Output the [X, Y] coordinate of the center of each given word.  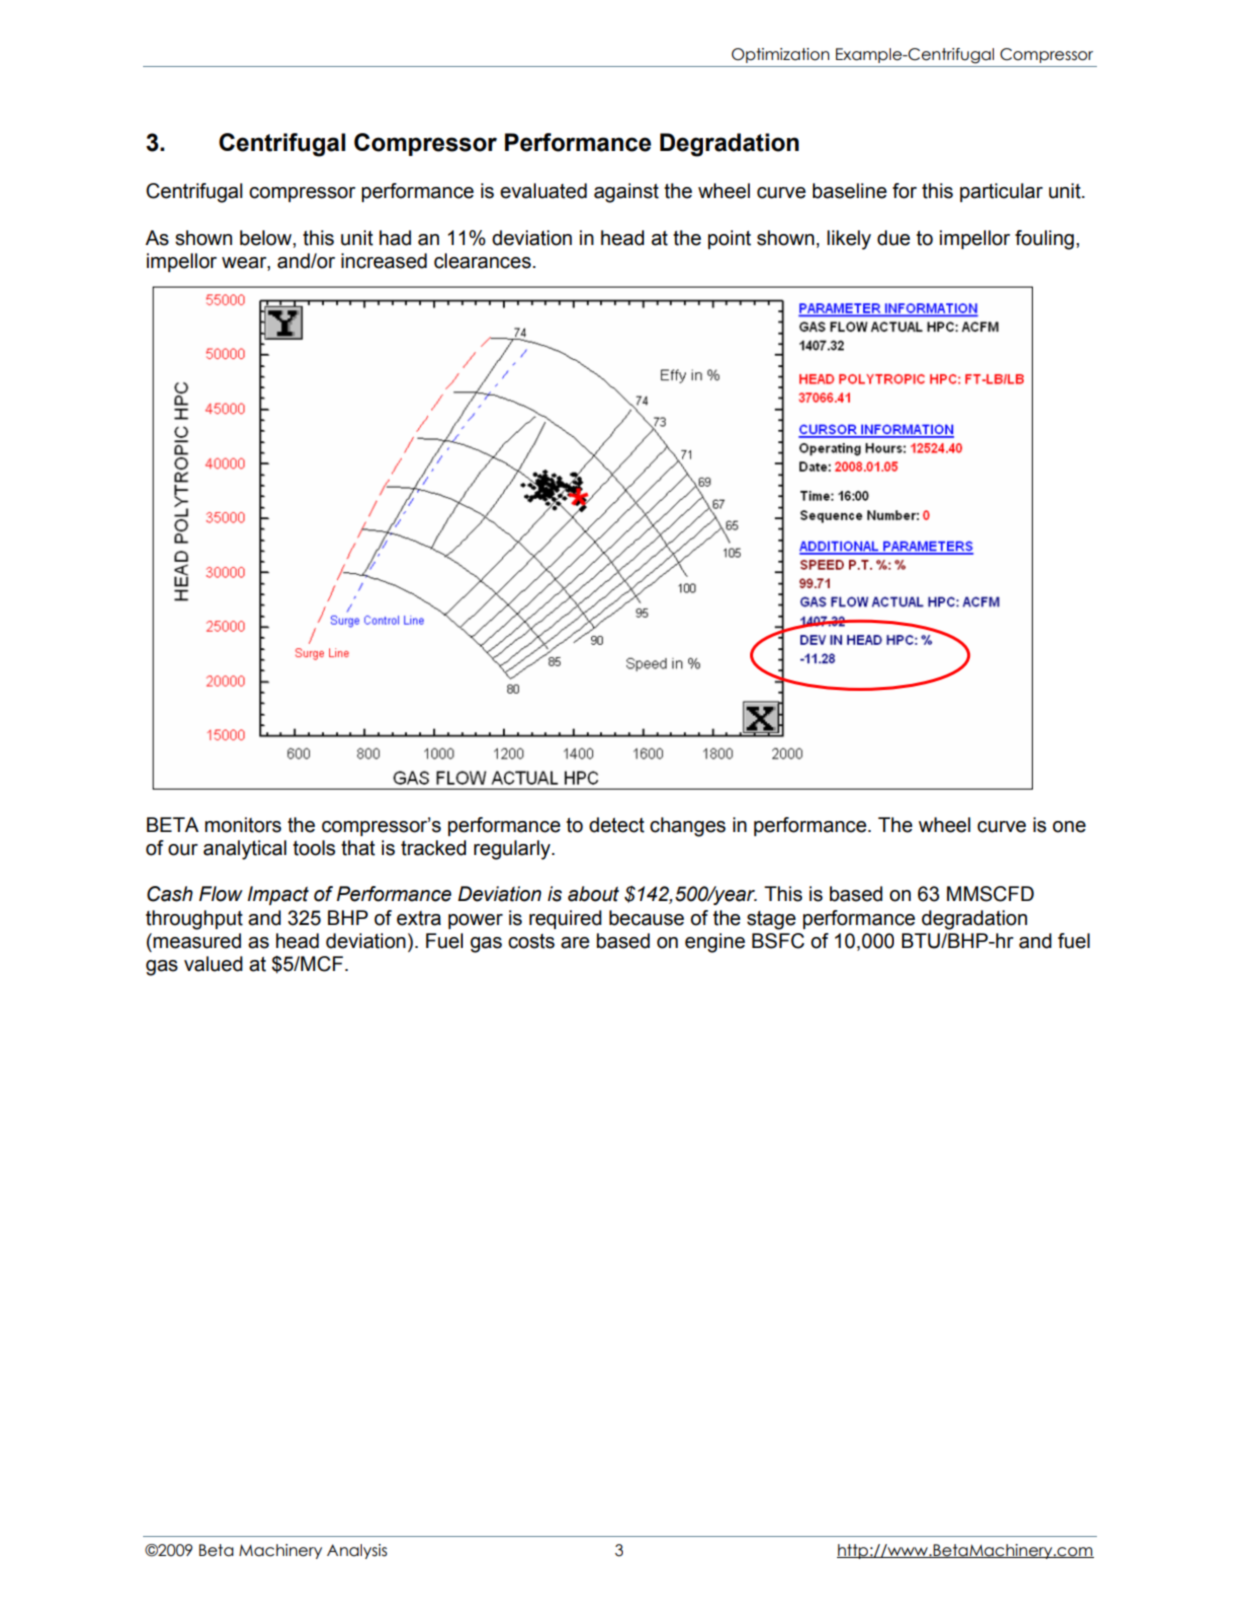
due [893, 238]
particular [1001, 192]
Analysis [357, 1551]
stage [771, 920]
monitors [243, 825]
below [267, 238]
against [626, 193]
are [575, 943]
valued [213, 964]
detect [616, 825]
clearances [482, 261]
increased [384, 261]
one [1069, 827]
